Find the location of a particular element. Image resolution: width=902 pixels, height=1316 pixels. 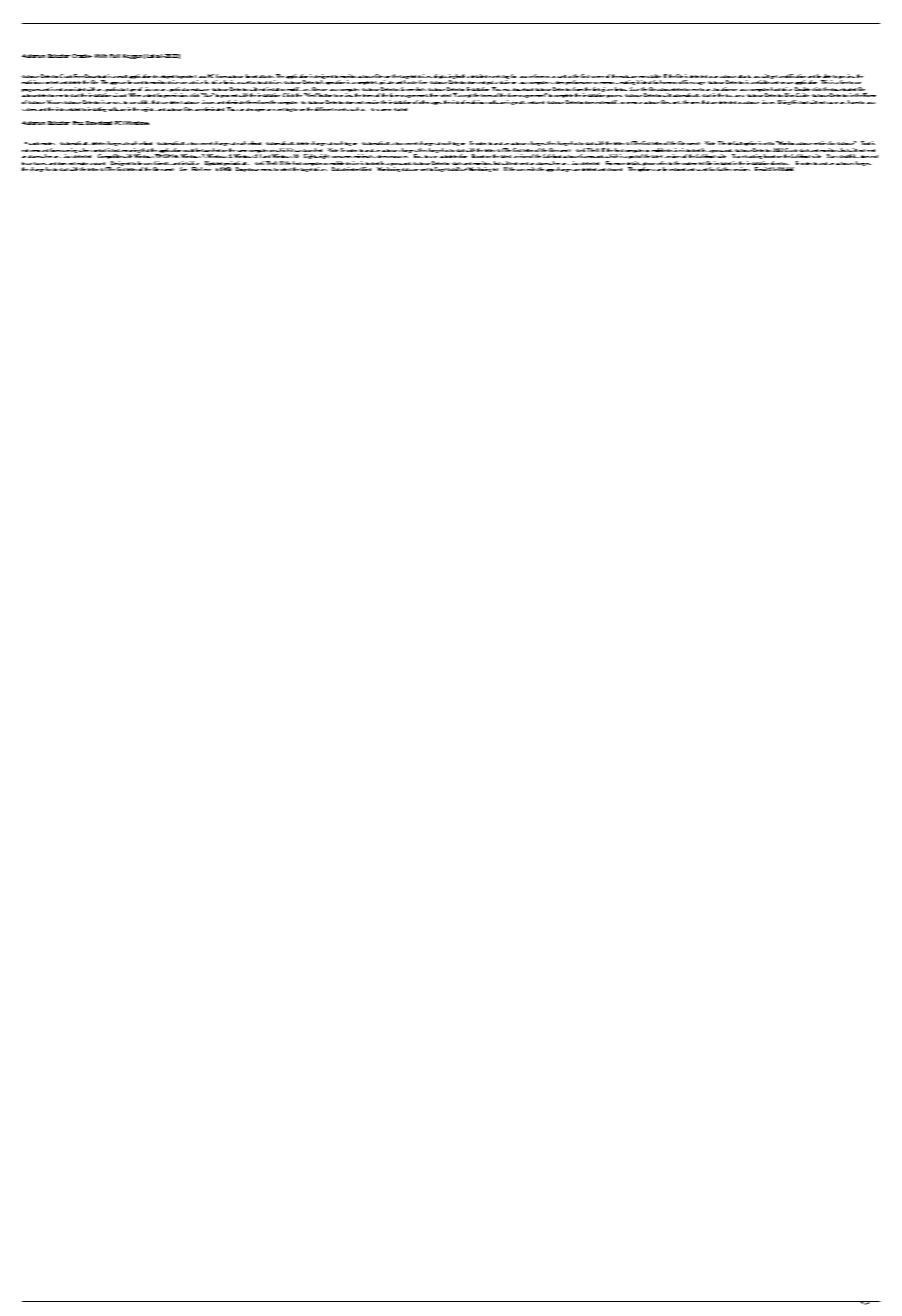

secure is located at coordinates (786, 83).
